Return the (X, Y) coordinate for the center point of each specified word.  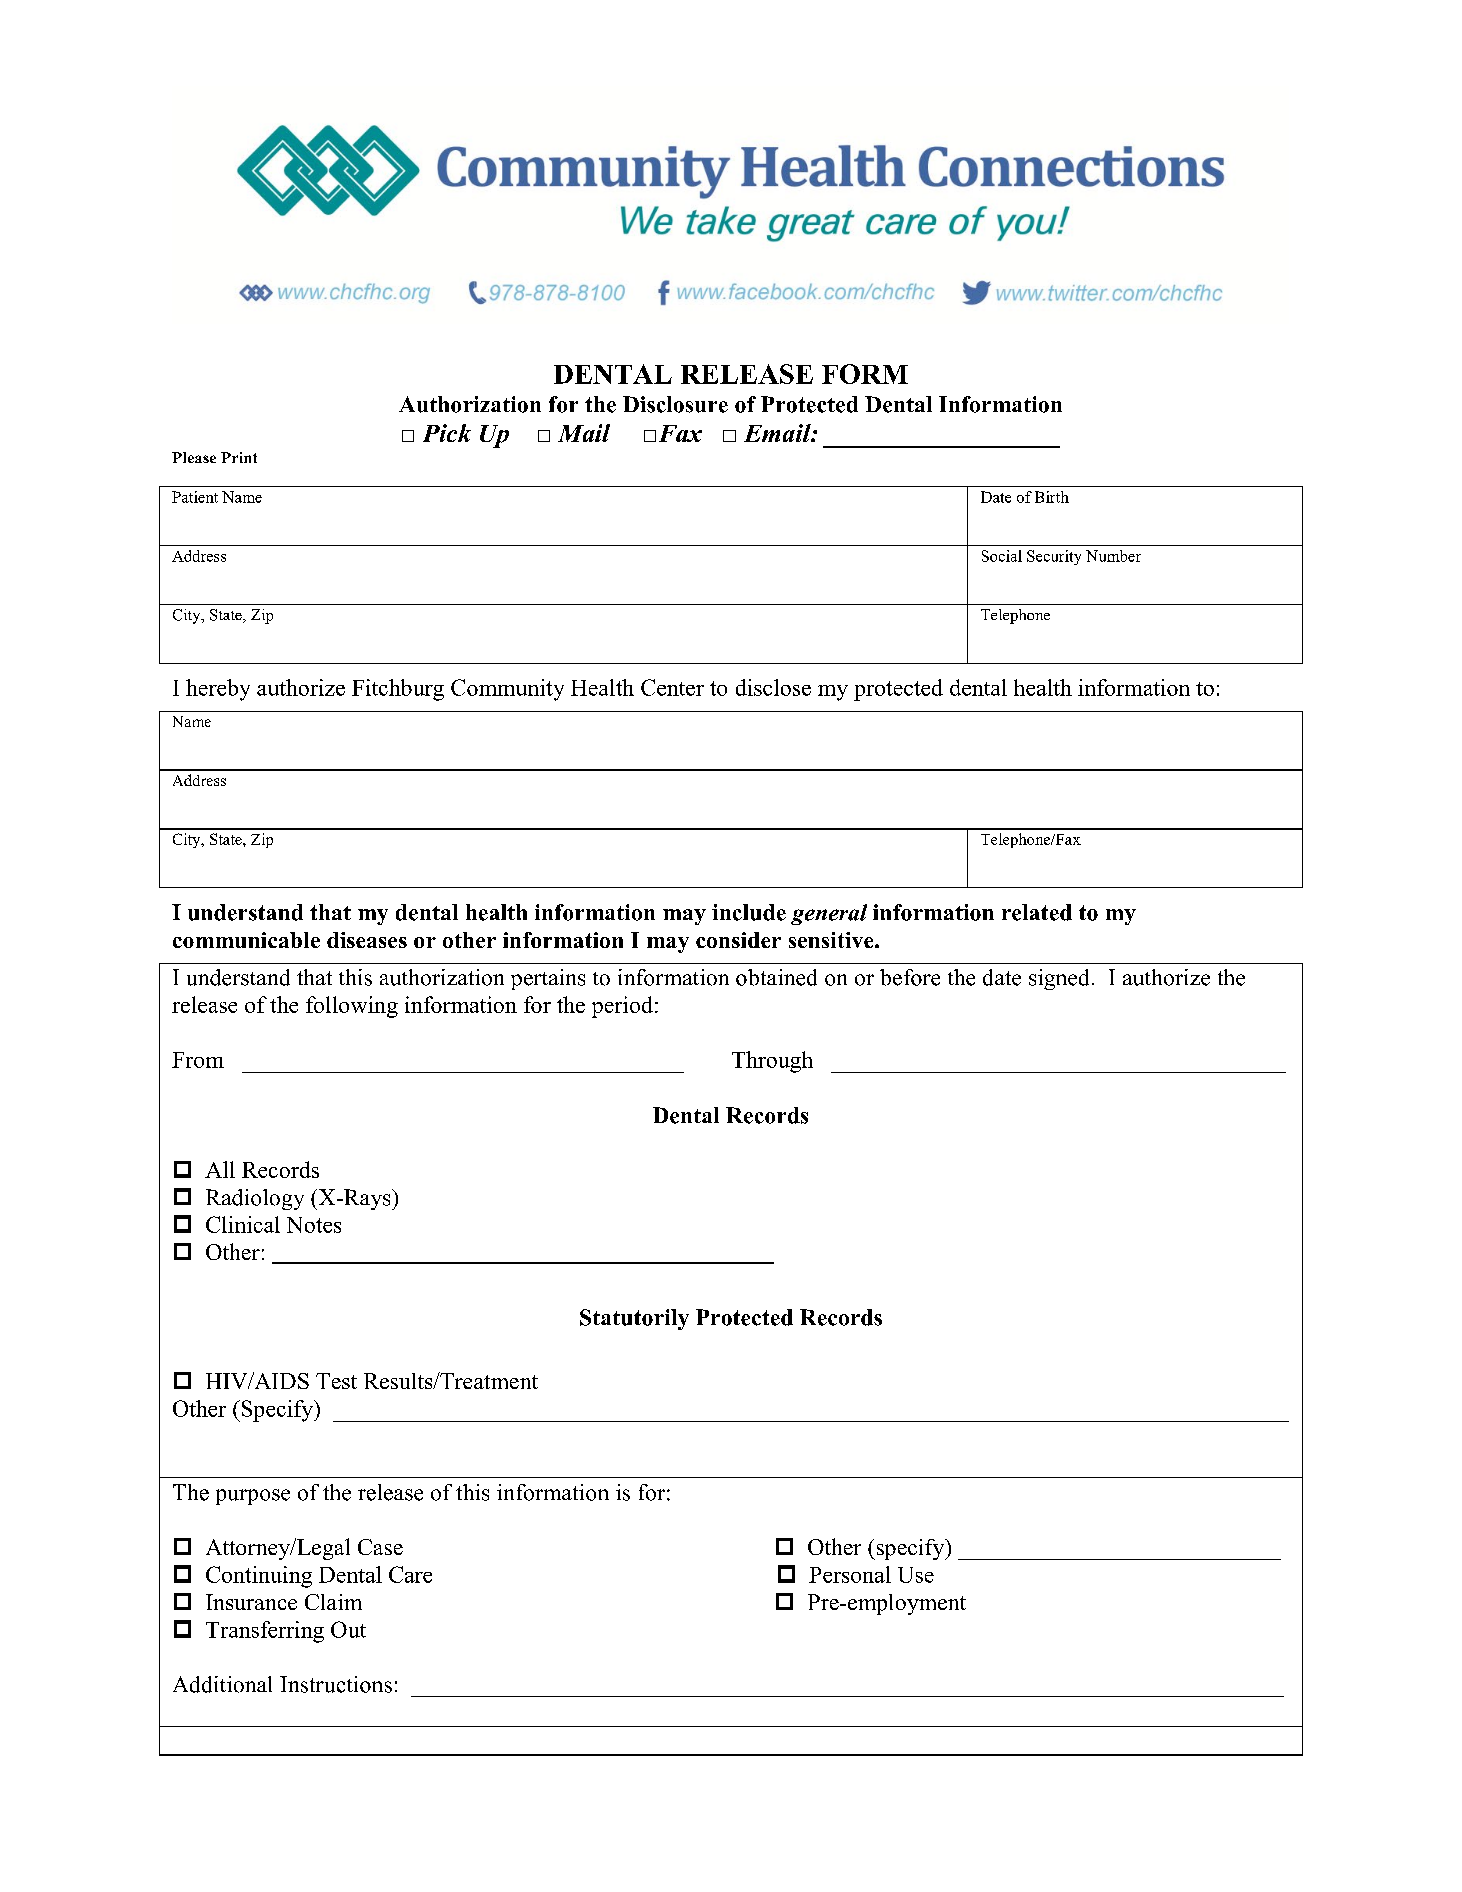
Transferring (265, 1632)
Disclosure (675, 404)
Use (916, 1575)
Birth (1052, 497)
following (352, 1007)
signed (1059, 979)
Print (239, 457)
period (622, 1007)
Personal (850, 1574)
